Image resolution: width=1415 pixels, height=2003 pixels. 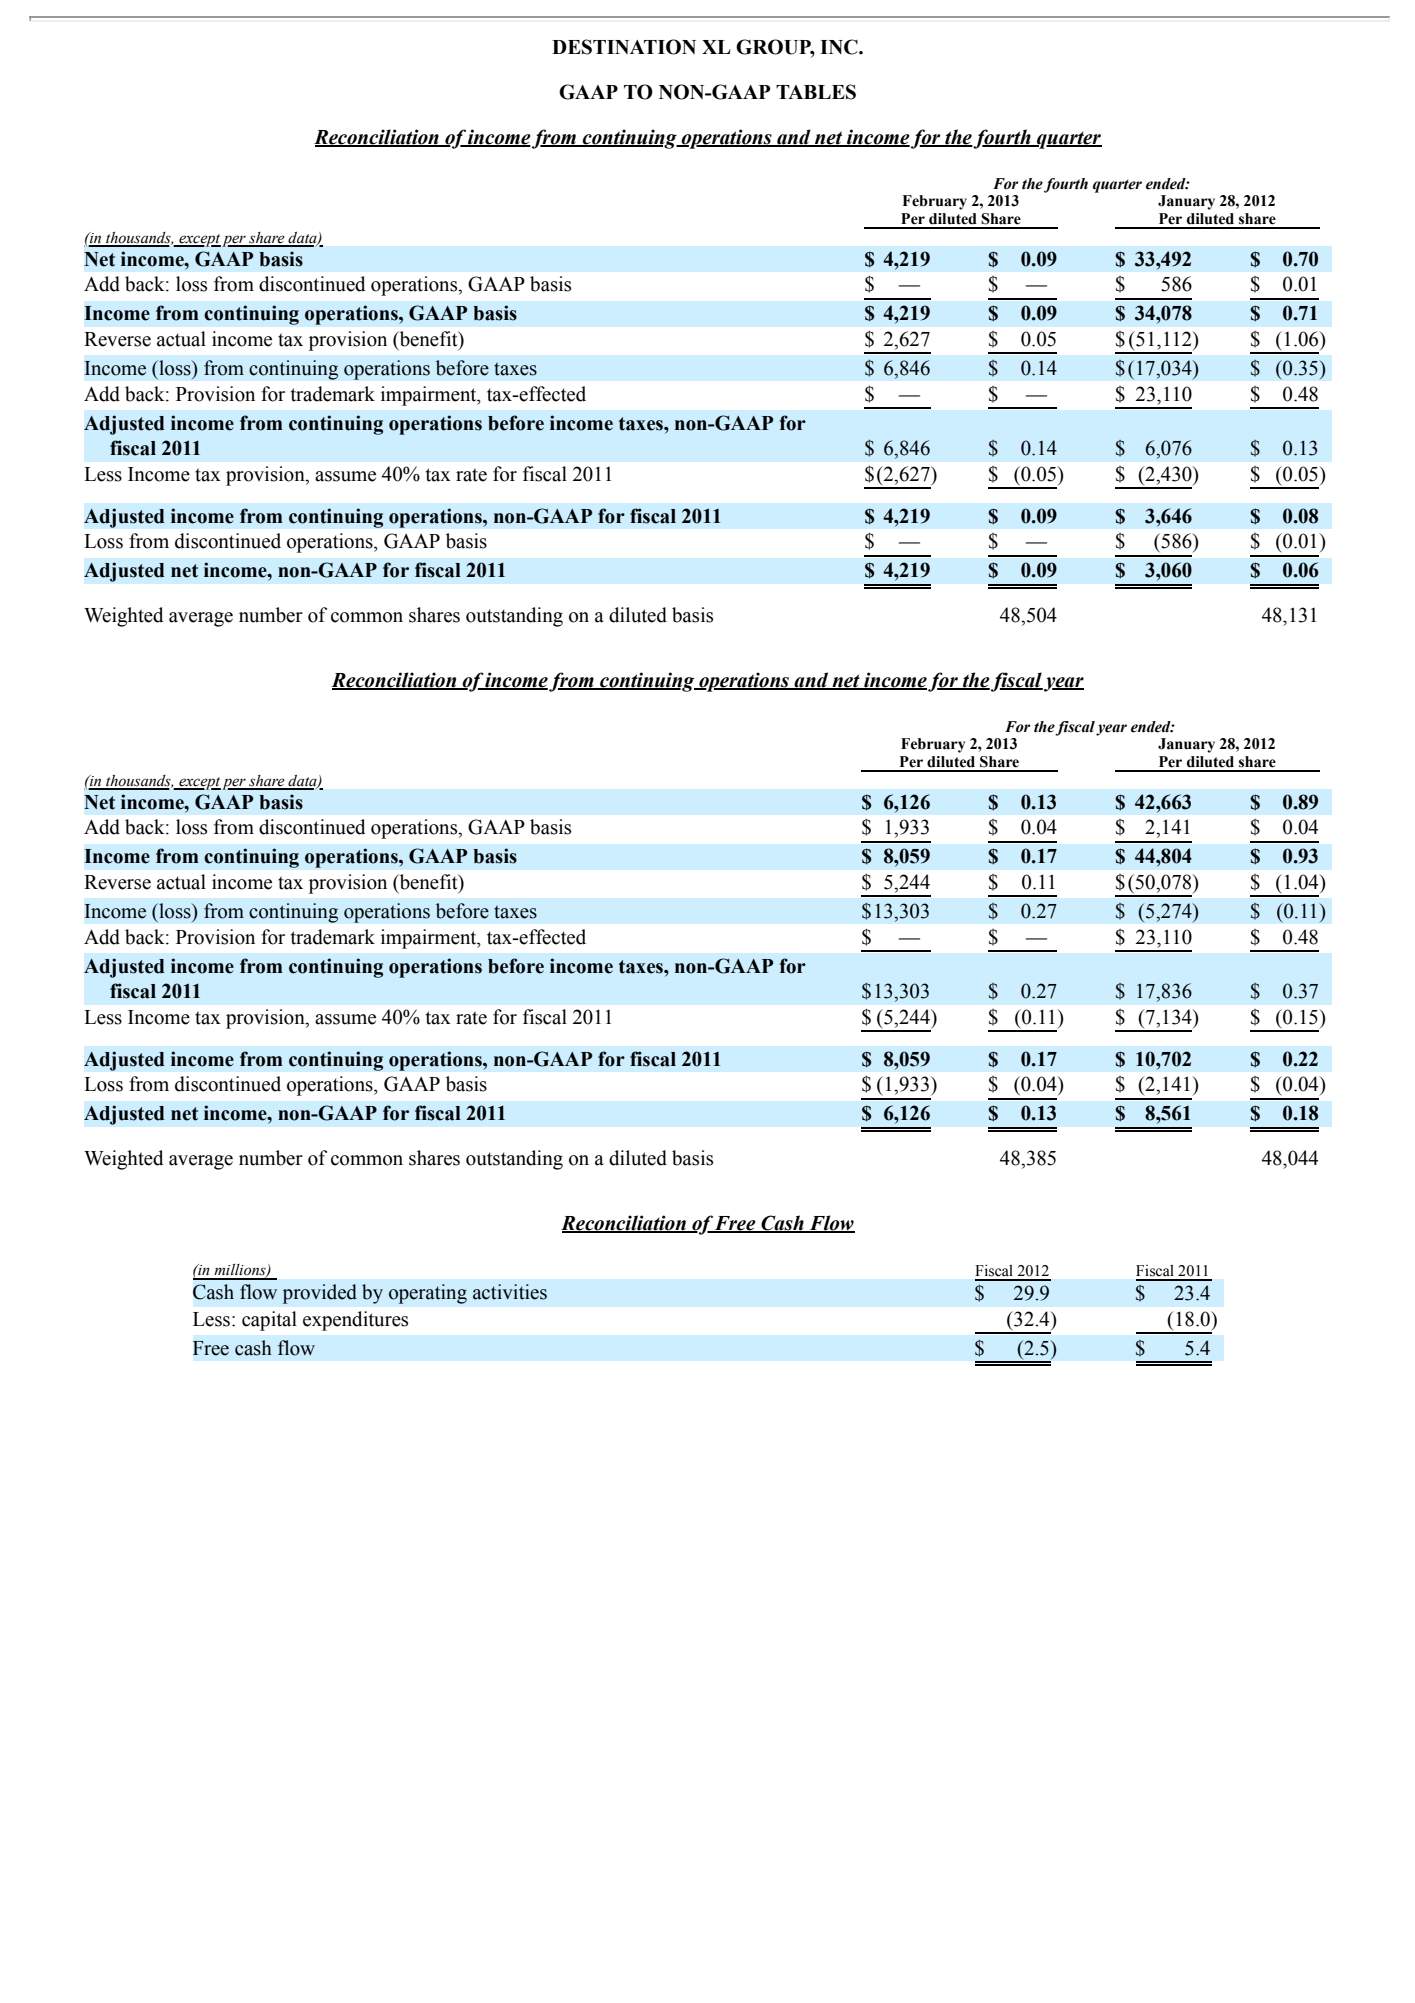 I want to click on capital, so click(x=269, y=1321).
